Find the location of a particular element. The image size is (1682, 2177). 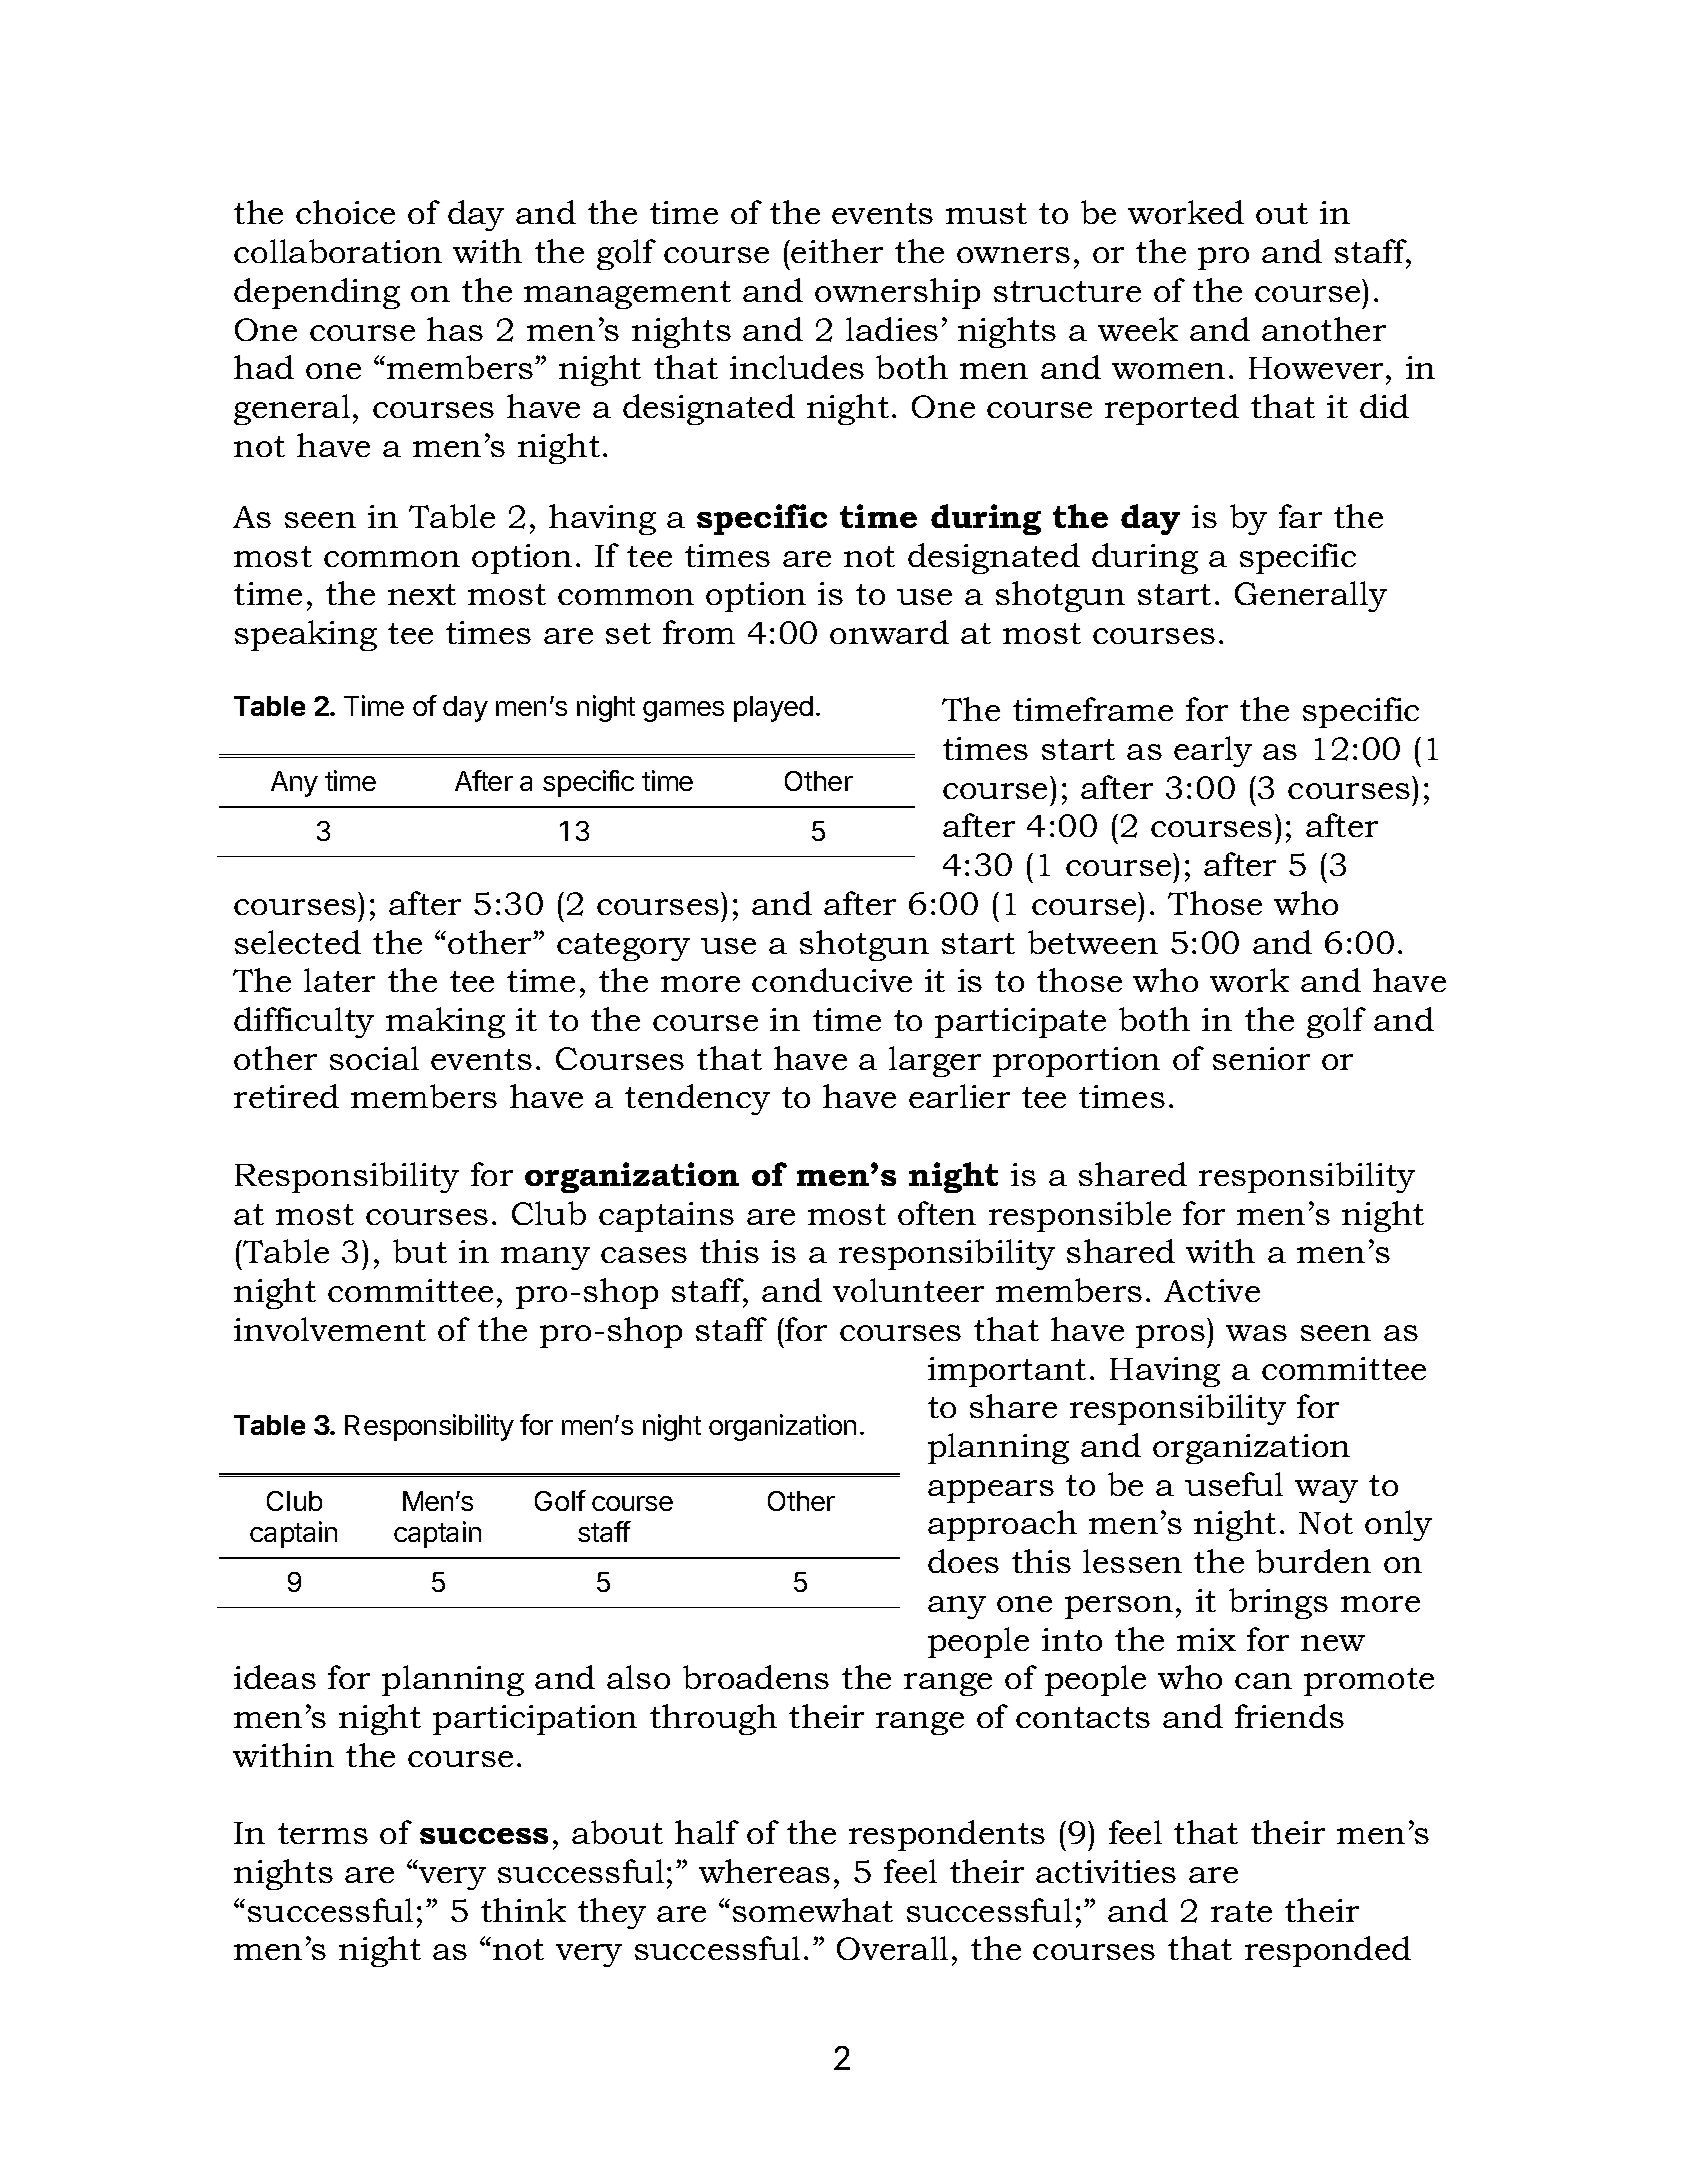

useful is located at coordinates (1234, 1484).
